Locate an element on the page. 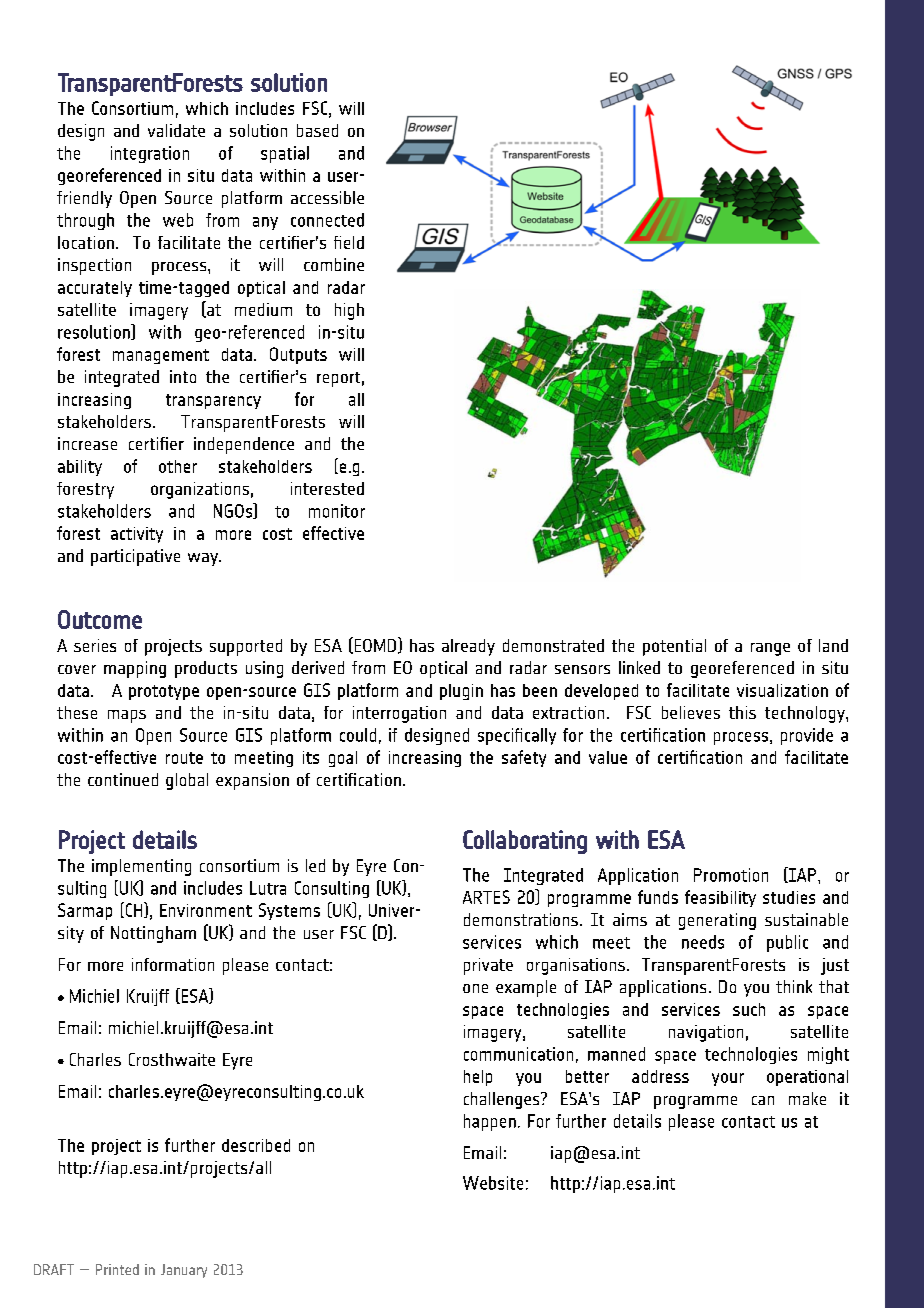 The image size is (924, 1308). other is located at coordinates (178, 466).
